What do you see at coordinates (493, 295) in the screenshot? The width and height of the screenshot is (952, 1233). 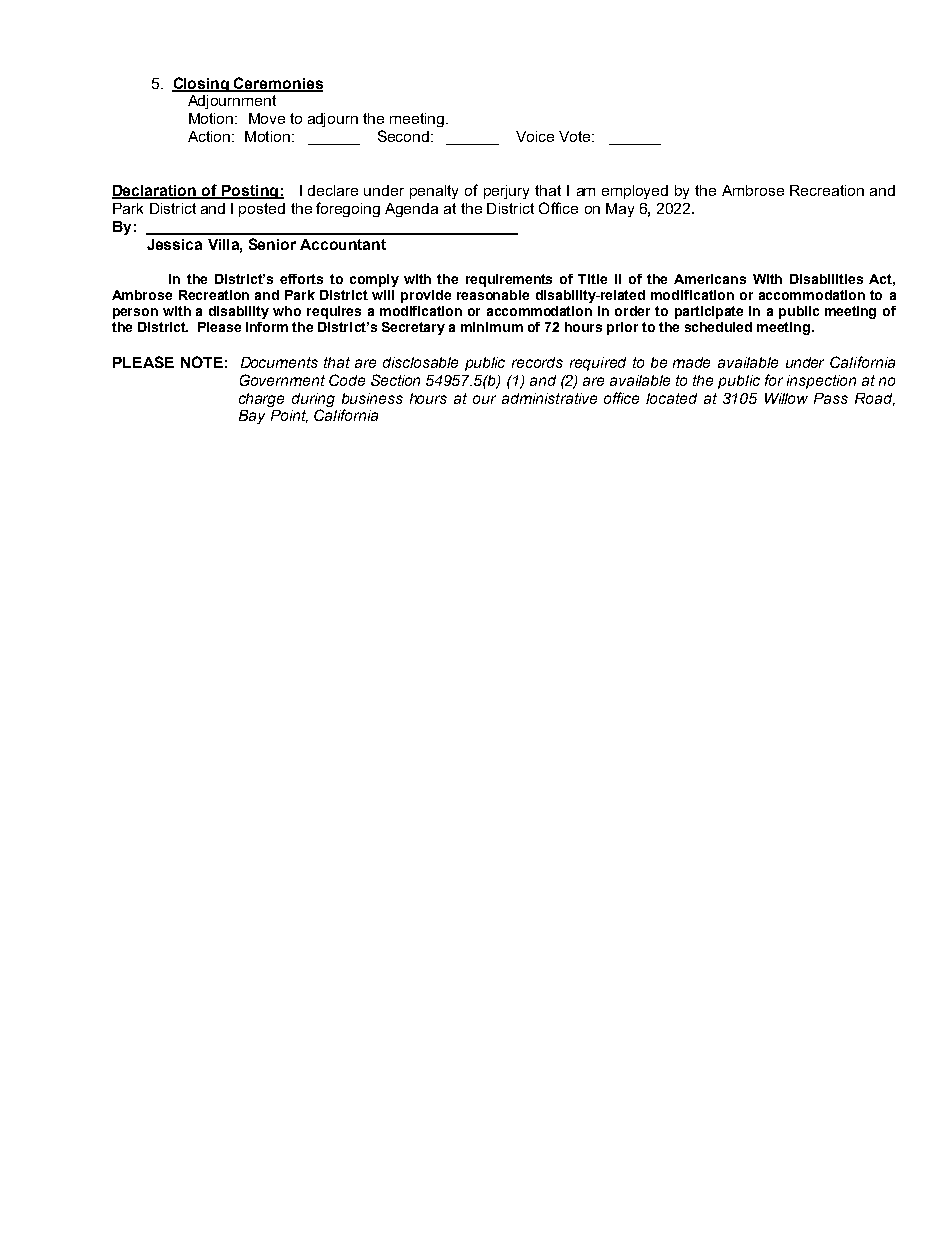 I see `reasonable` at bounding box center [493, 295].
